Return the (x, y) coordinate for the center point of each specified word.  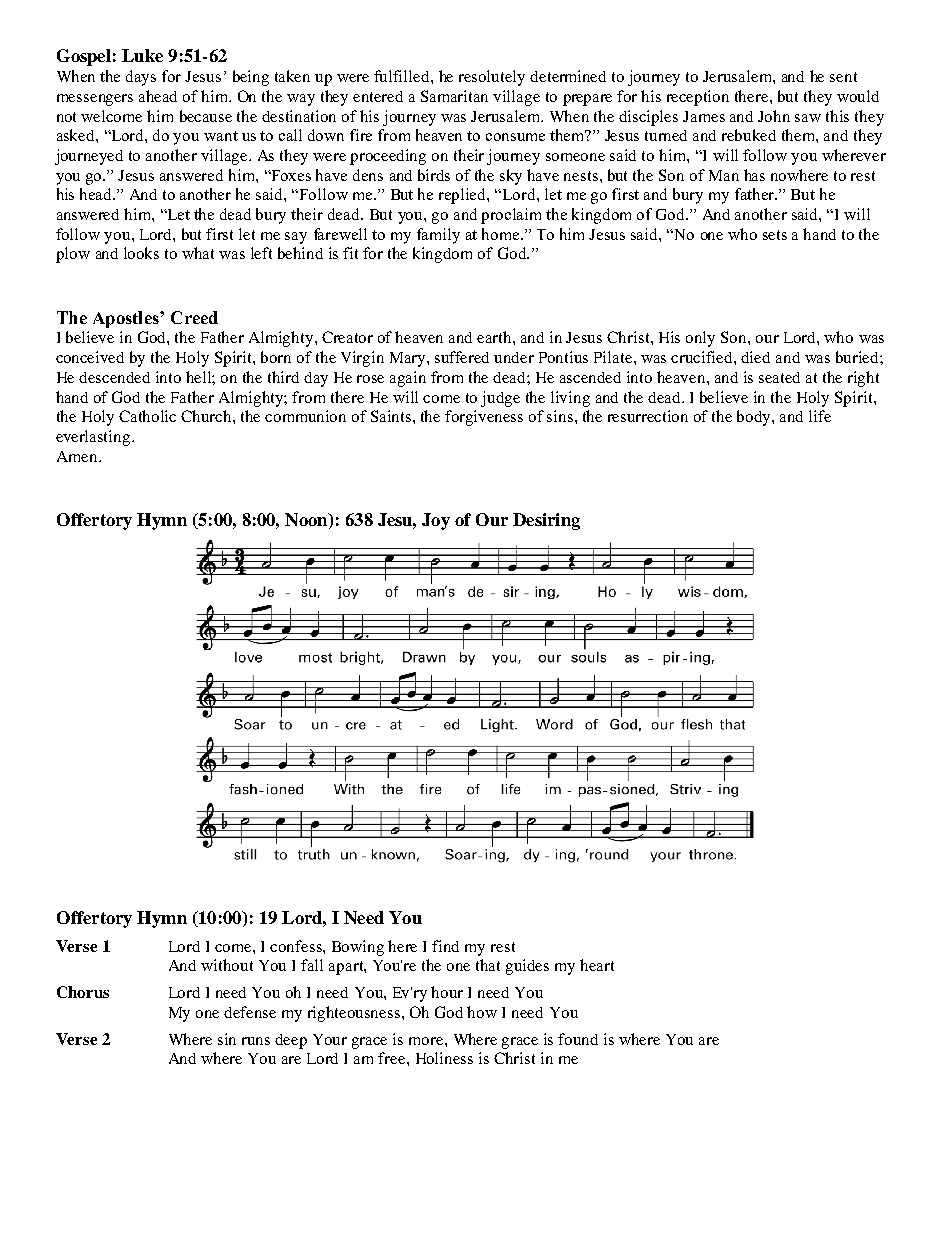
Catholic (147, 416)
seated (779, 377)
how (482, 1012)
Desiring (546, 521)
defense (250, 1012)
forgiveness (484, 418)
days (141, 78)
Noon (307, 521)
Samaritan (454, 96)
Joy (436, 521)
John (774, 116)
